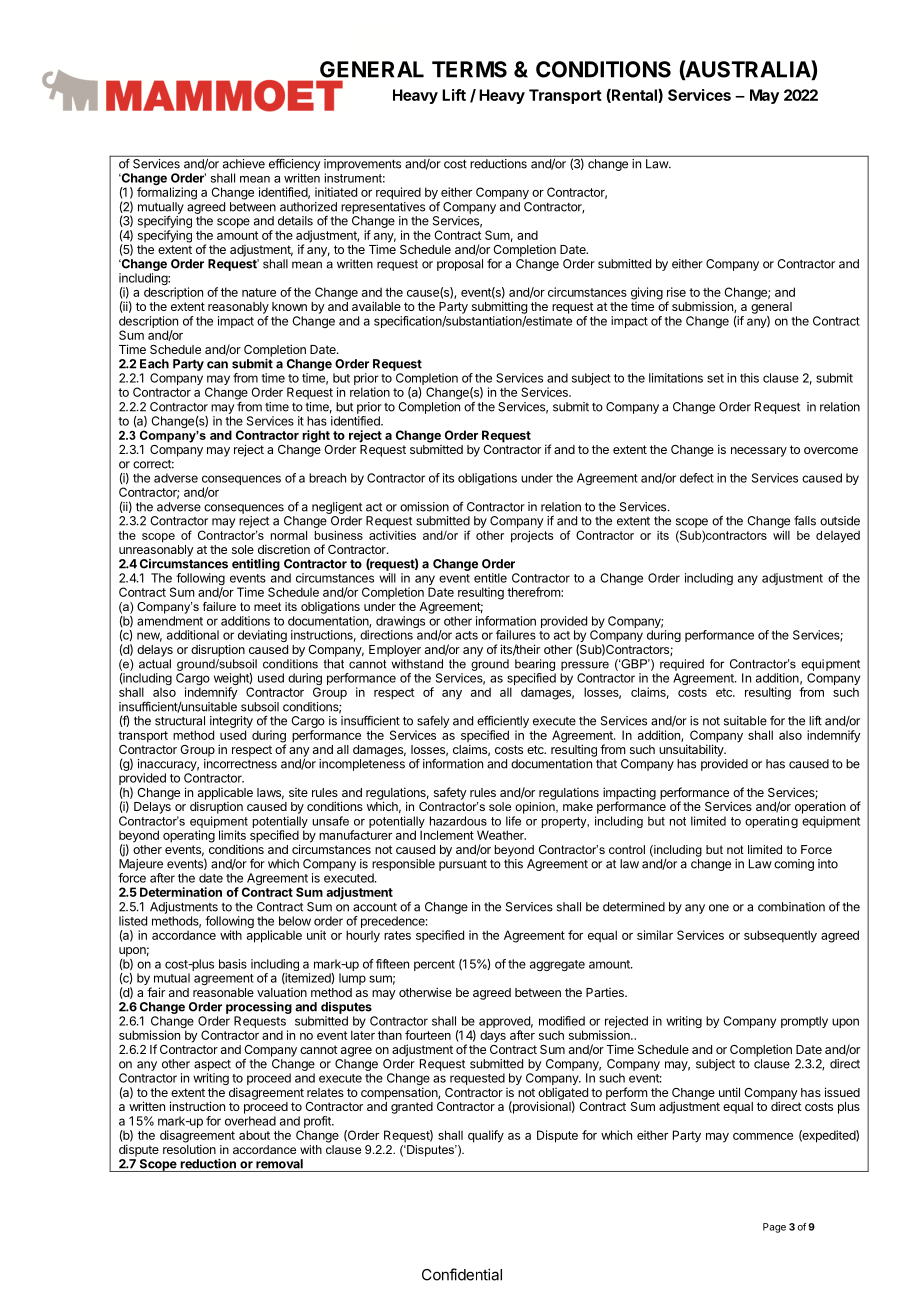  Describe the element at coordinates (279, 1164) in the screenshot. I see `removal` at that location.
